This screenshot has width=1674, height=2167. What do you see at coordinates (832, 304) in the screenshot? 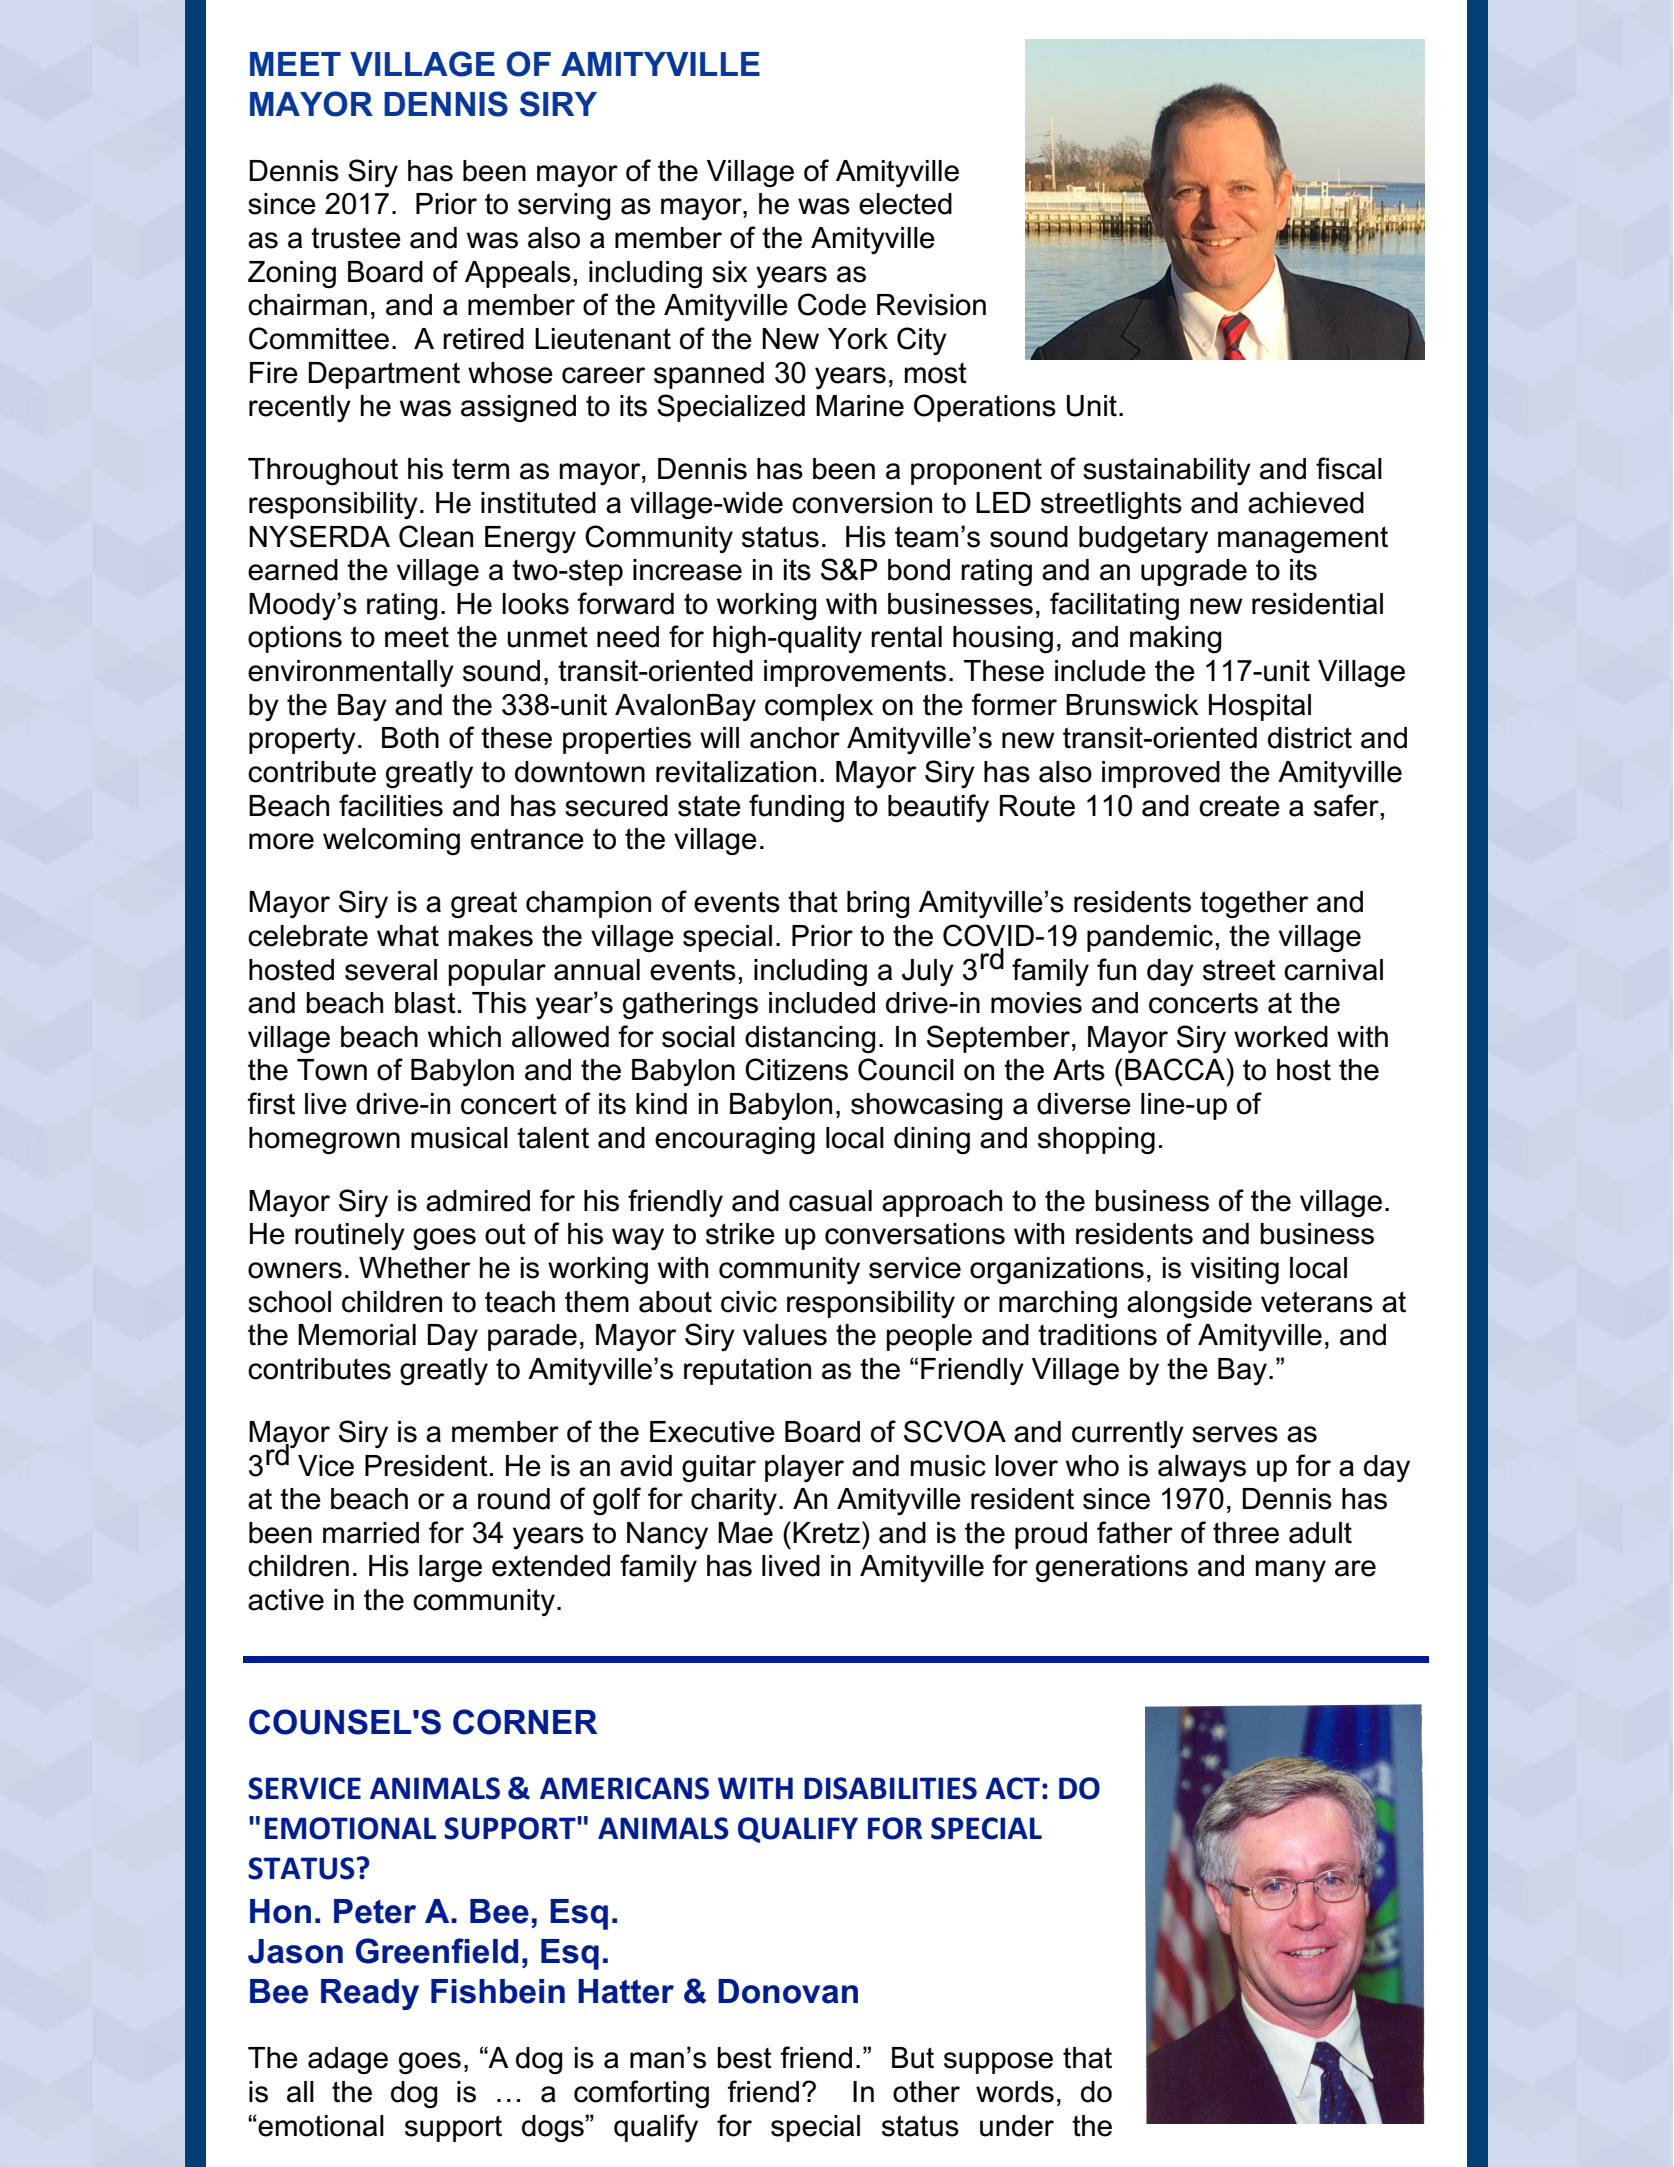
I see `Code` at bounding box center [832, 304].
